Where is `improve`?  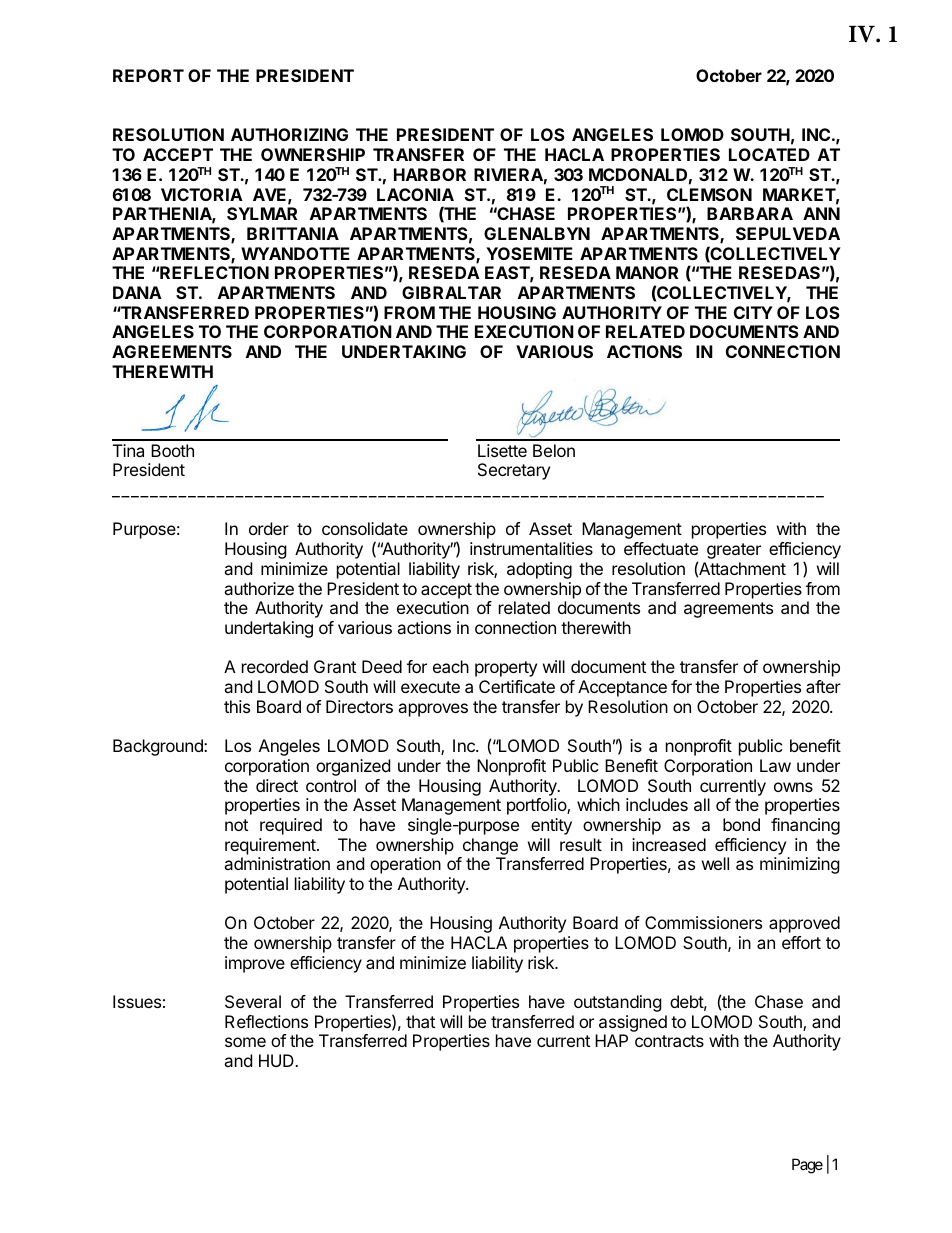
improve is located at coordinates (255, 964).
